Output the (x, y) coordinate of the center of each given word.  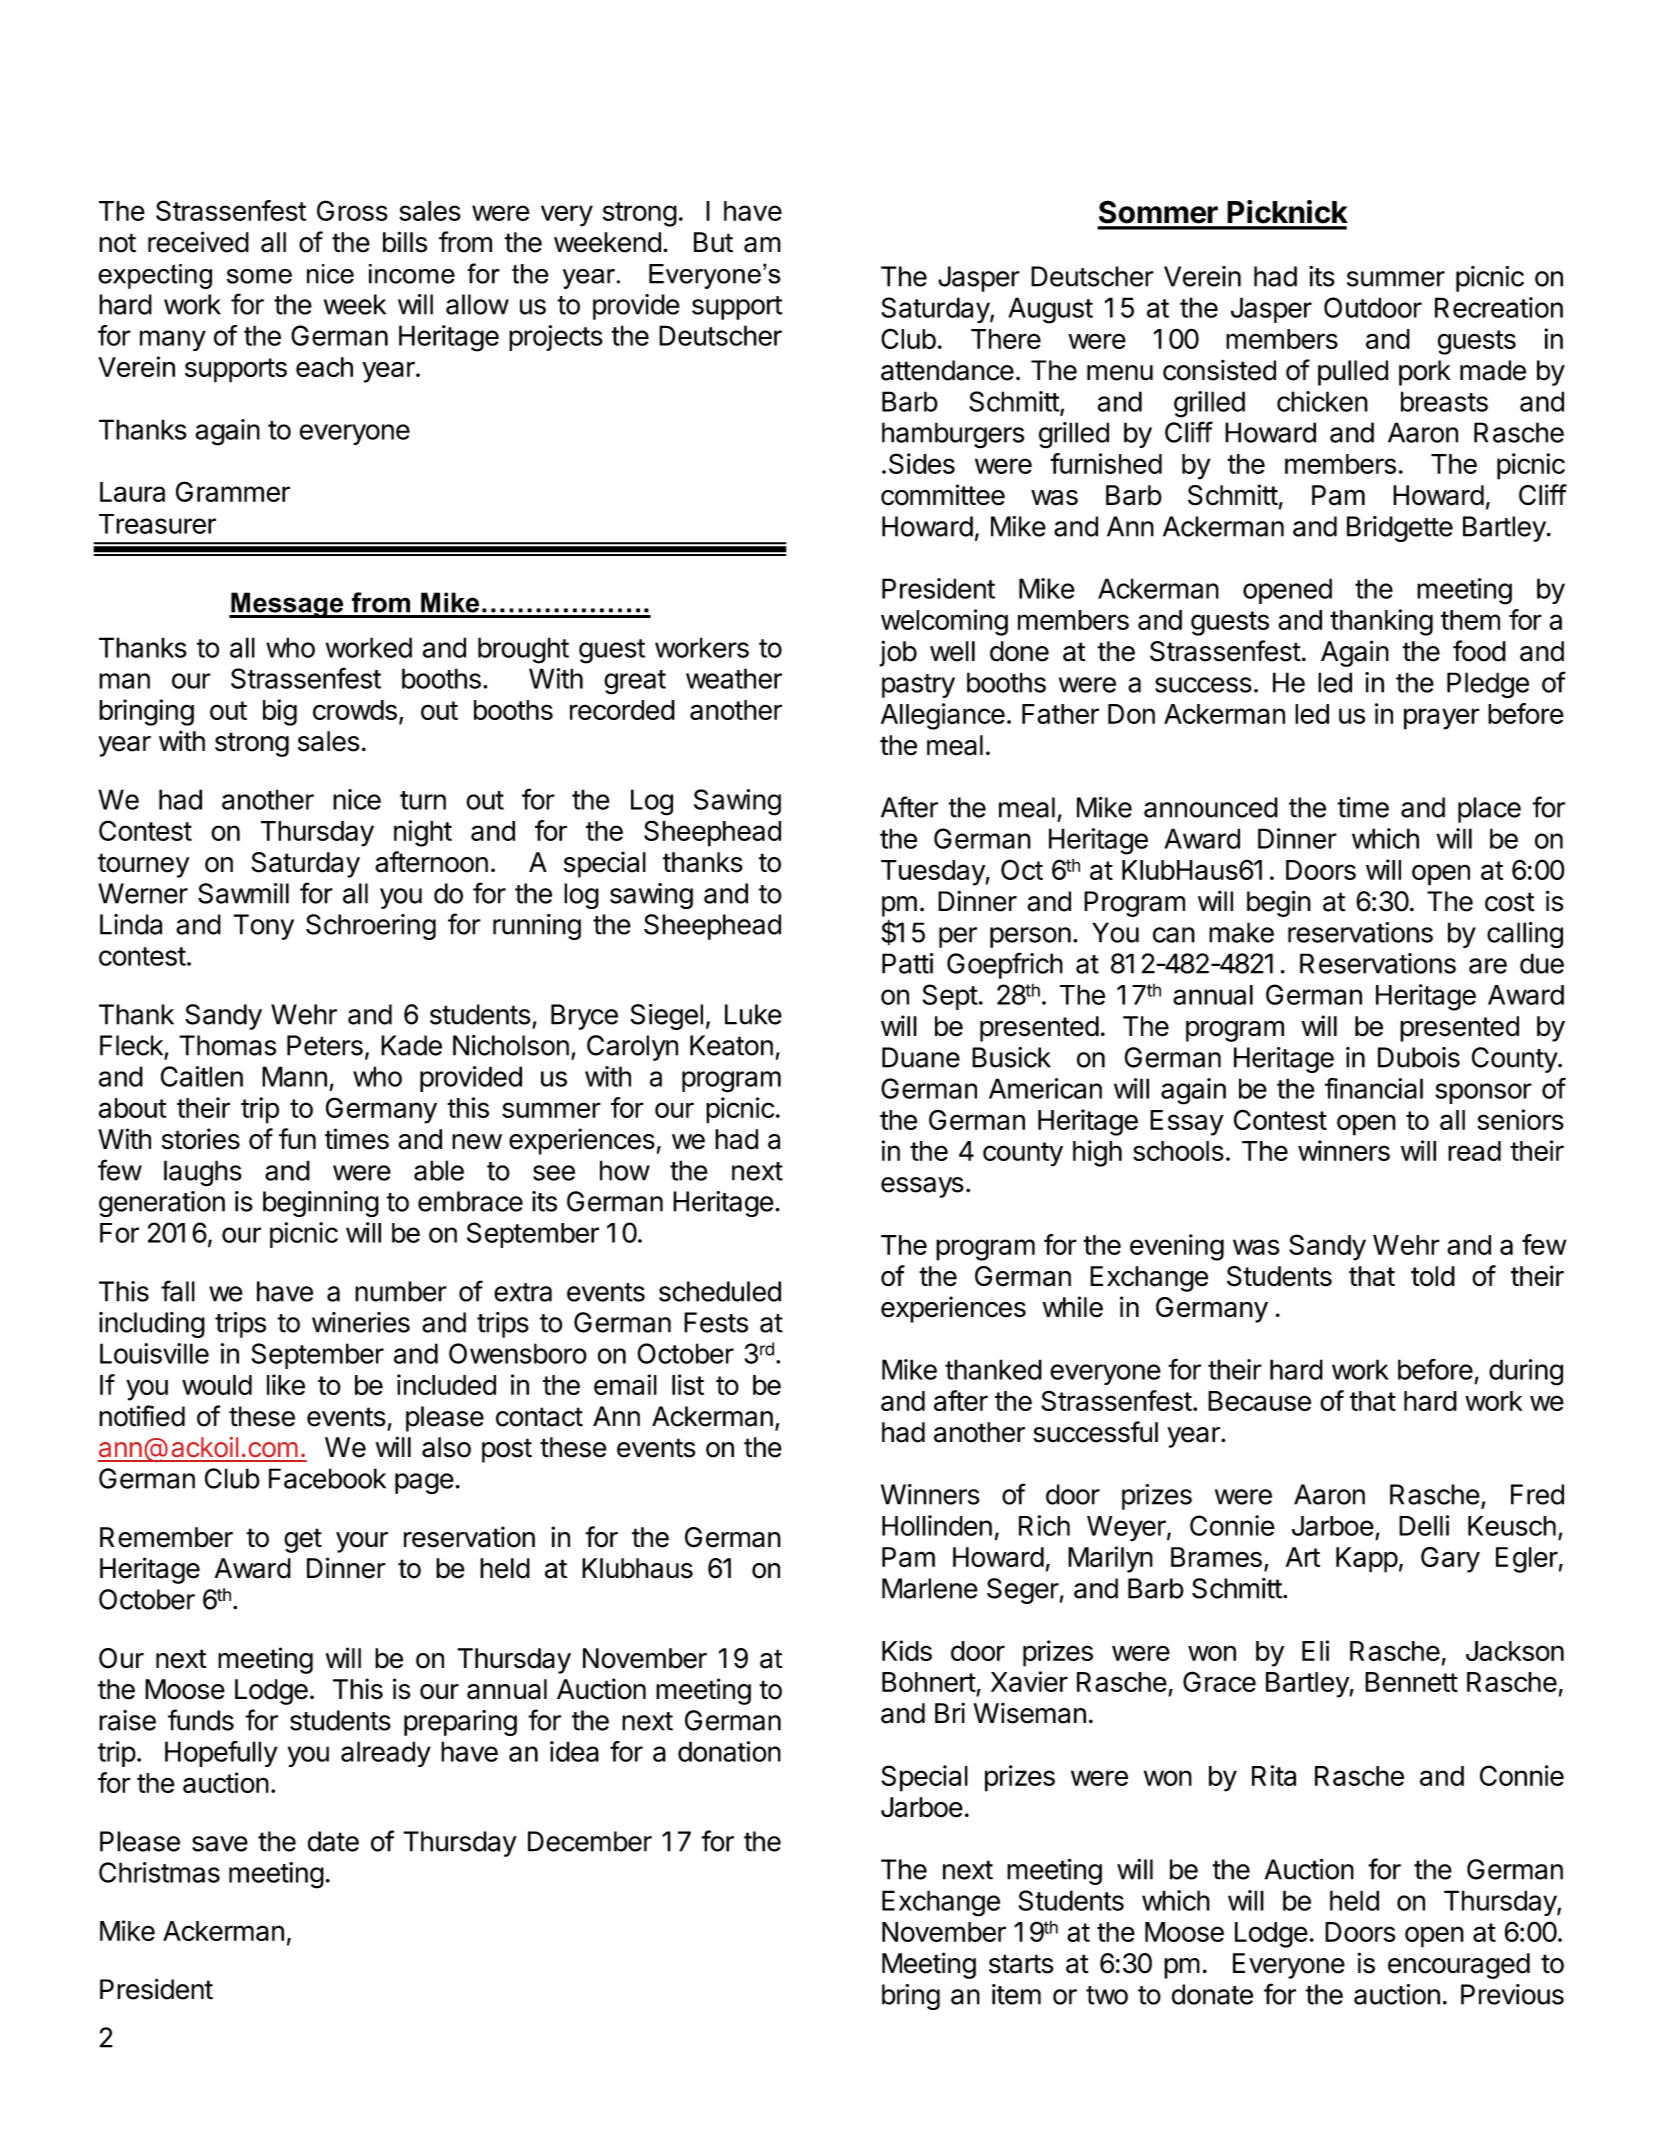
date (333, 1841)
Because (1259, 1401)
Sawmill (243, 893)
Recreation (1499, 307)
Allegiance (943, 716)
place (1489, 810)
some (259, 276)
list (688, 1384)
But (713, 242)
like (286, 1384)
